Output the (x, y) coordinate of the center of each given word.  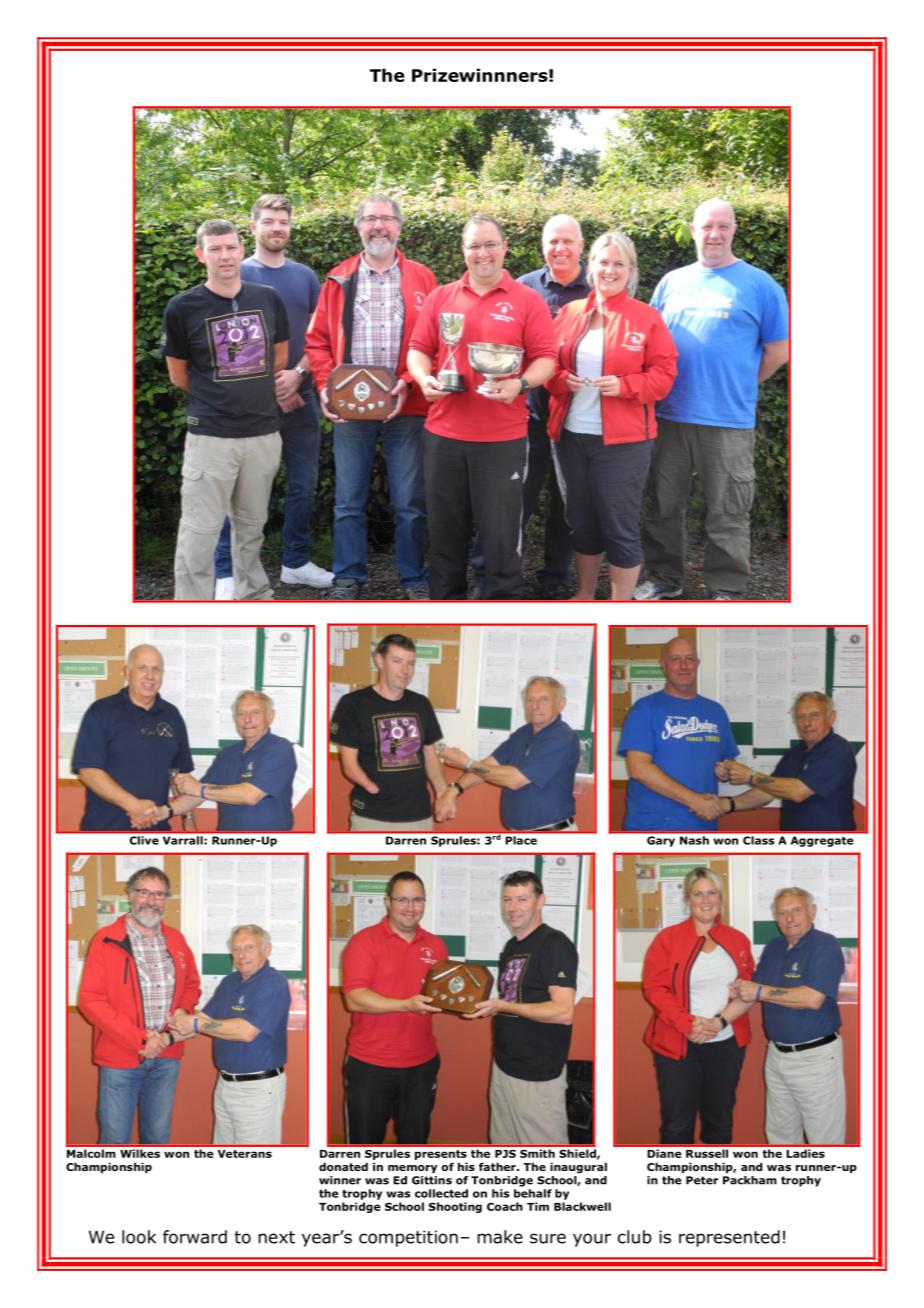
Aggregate (822, 841)
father (498, 1166)
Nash (694, 840)
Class (758, 840)
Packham (750, 1180)
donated (343, 1166)
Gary (661, 841)
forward (195, 1237)
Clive (144, 840)
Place (521, 840)
